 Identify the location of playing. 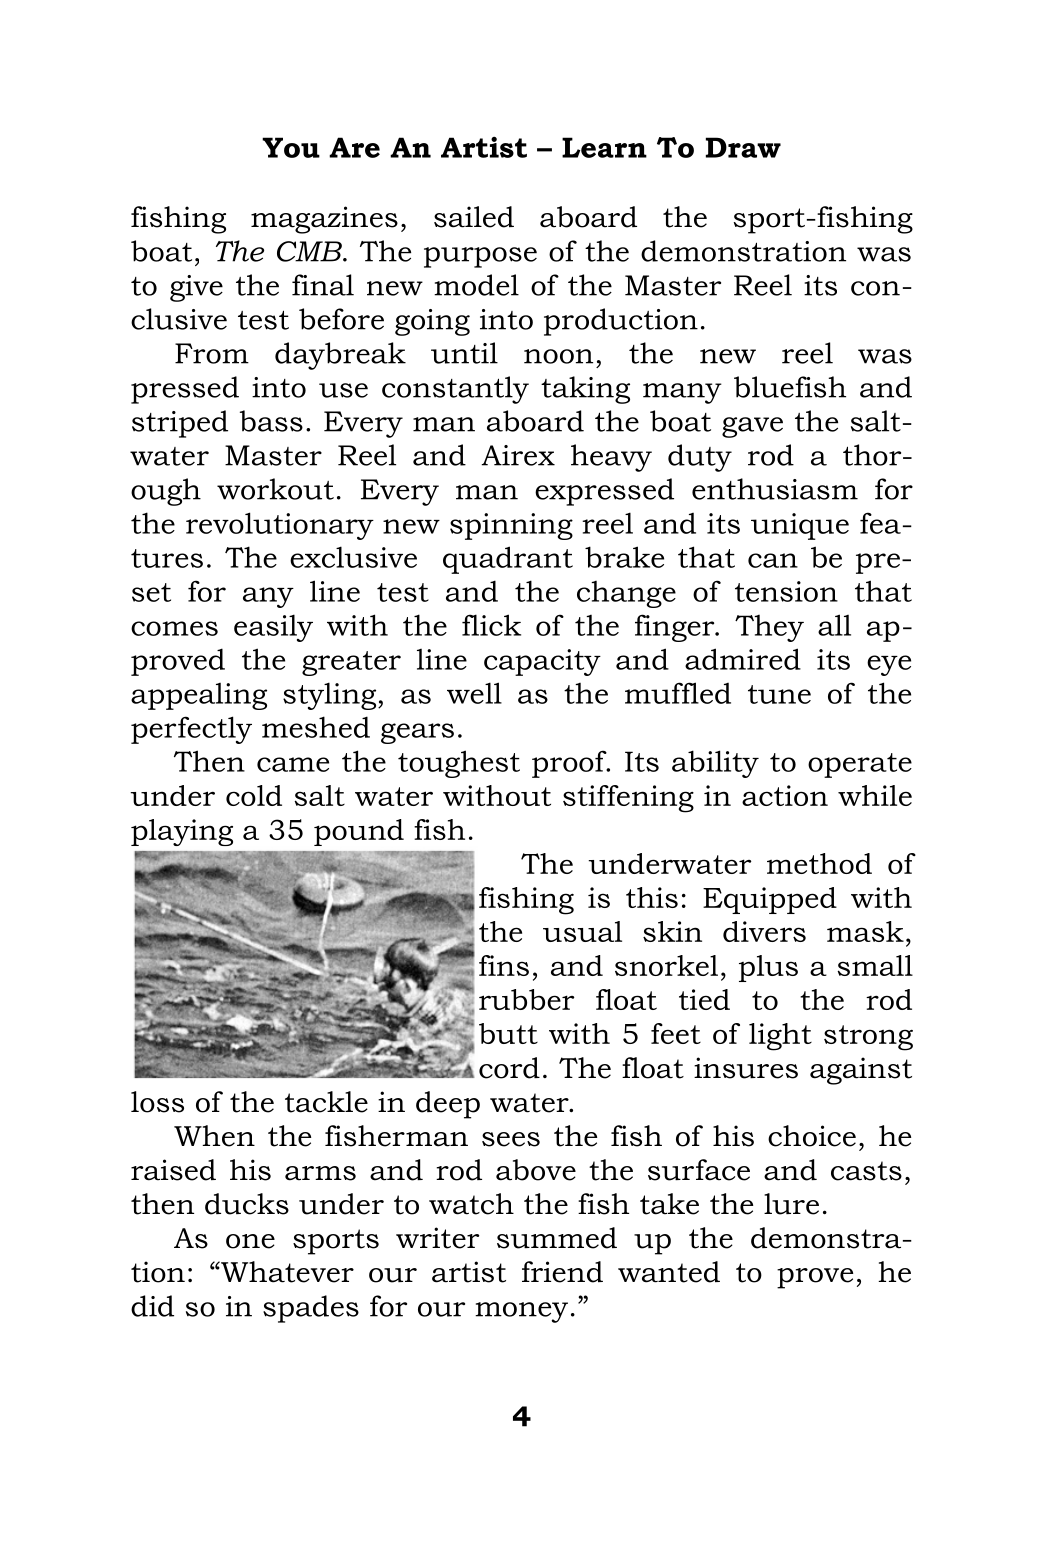
(182, 832).
